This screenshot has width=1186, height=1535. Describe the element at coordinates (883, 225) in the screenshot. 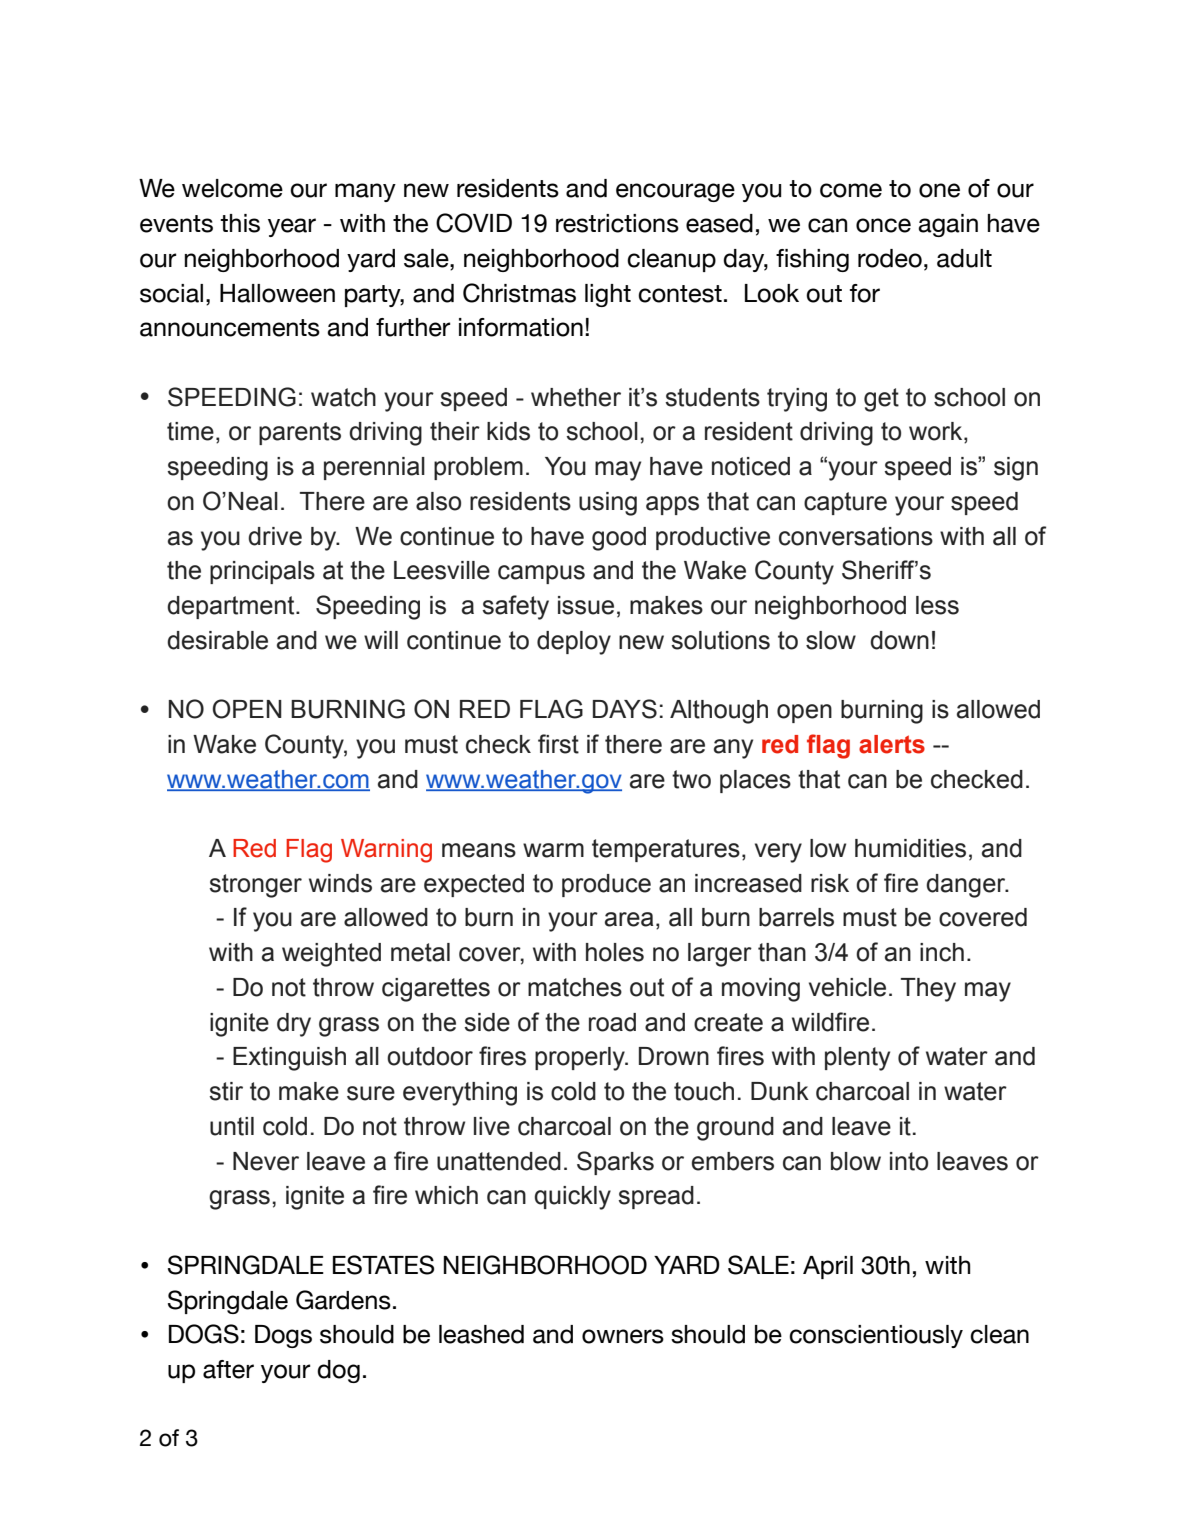

I see `once` at that location.
